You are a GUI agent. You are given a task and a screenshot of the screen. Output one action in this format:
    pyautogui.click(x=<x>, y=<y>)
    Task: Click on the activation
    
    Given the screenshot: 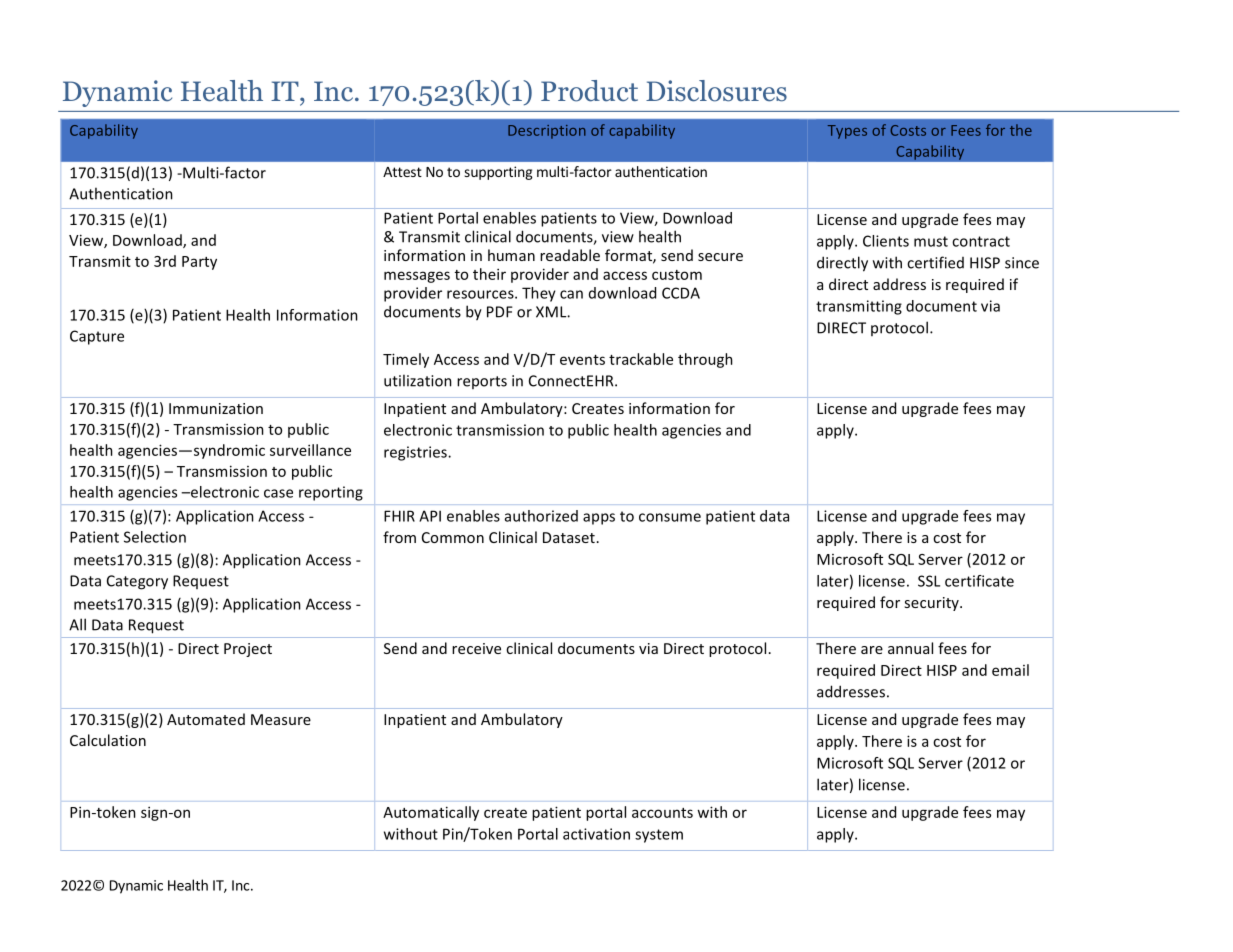 What is the action you would take?
    pyautogui.click(x=596, y=834)
